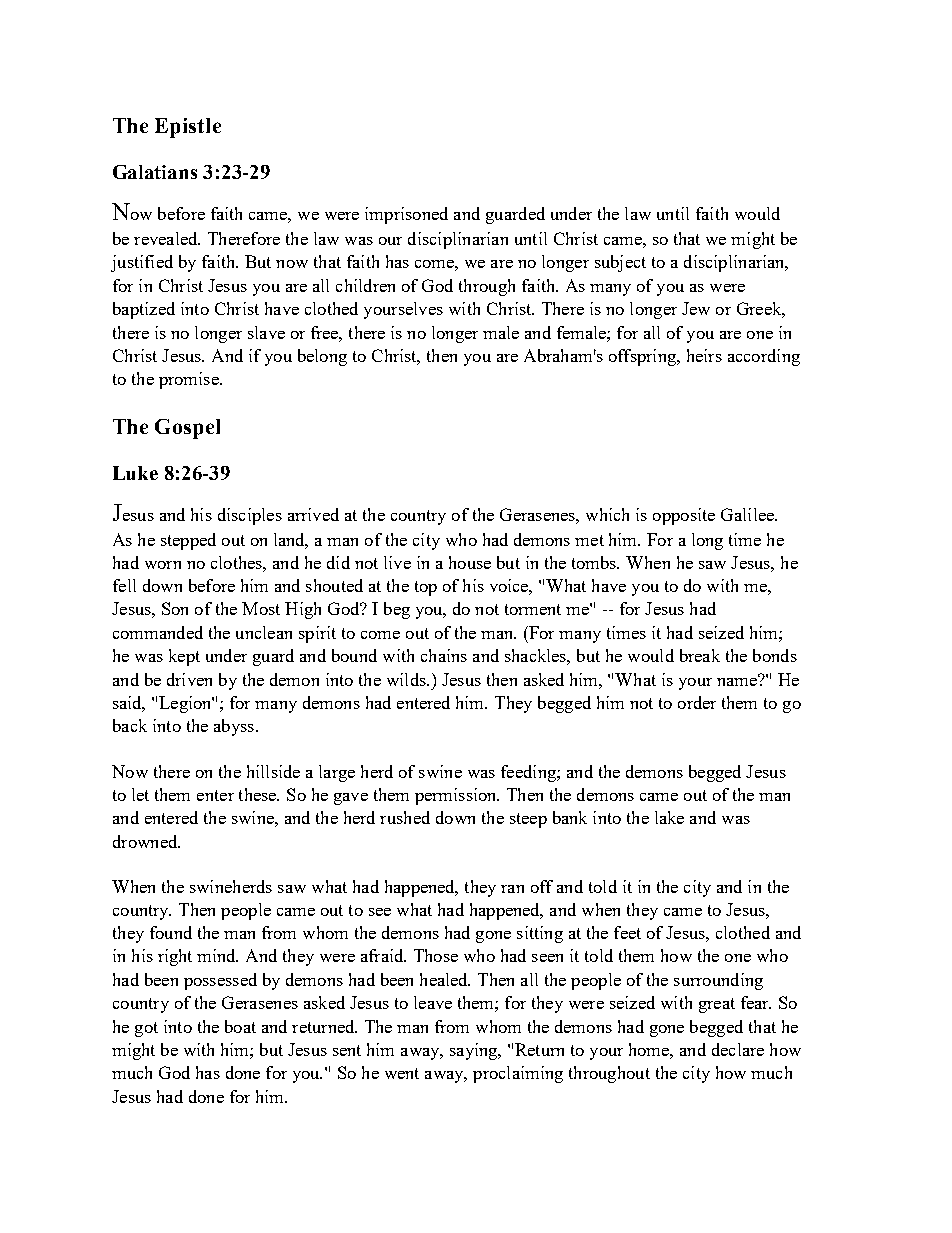 The height and width of the image is (1233, 952). Describe the element at coordinates (426, 588) in the image. I see `top` at that location.
